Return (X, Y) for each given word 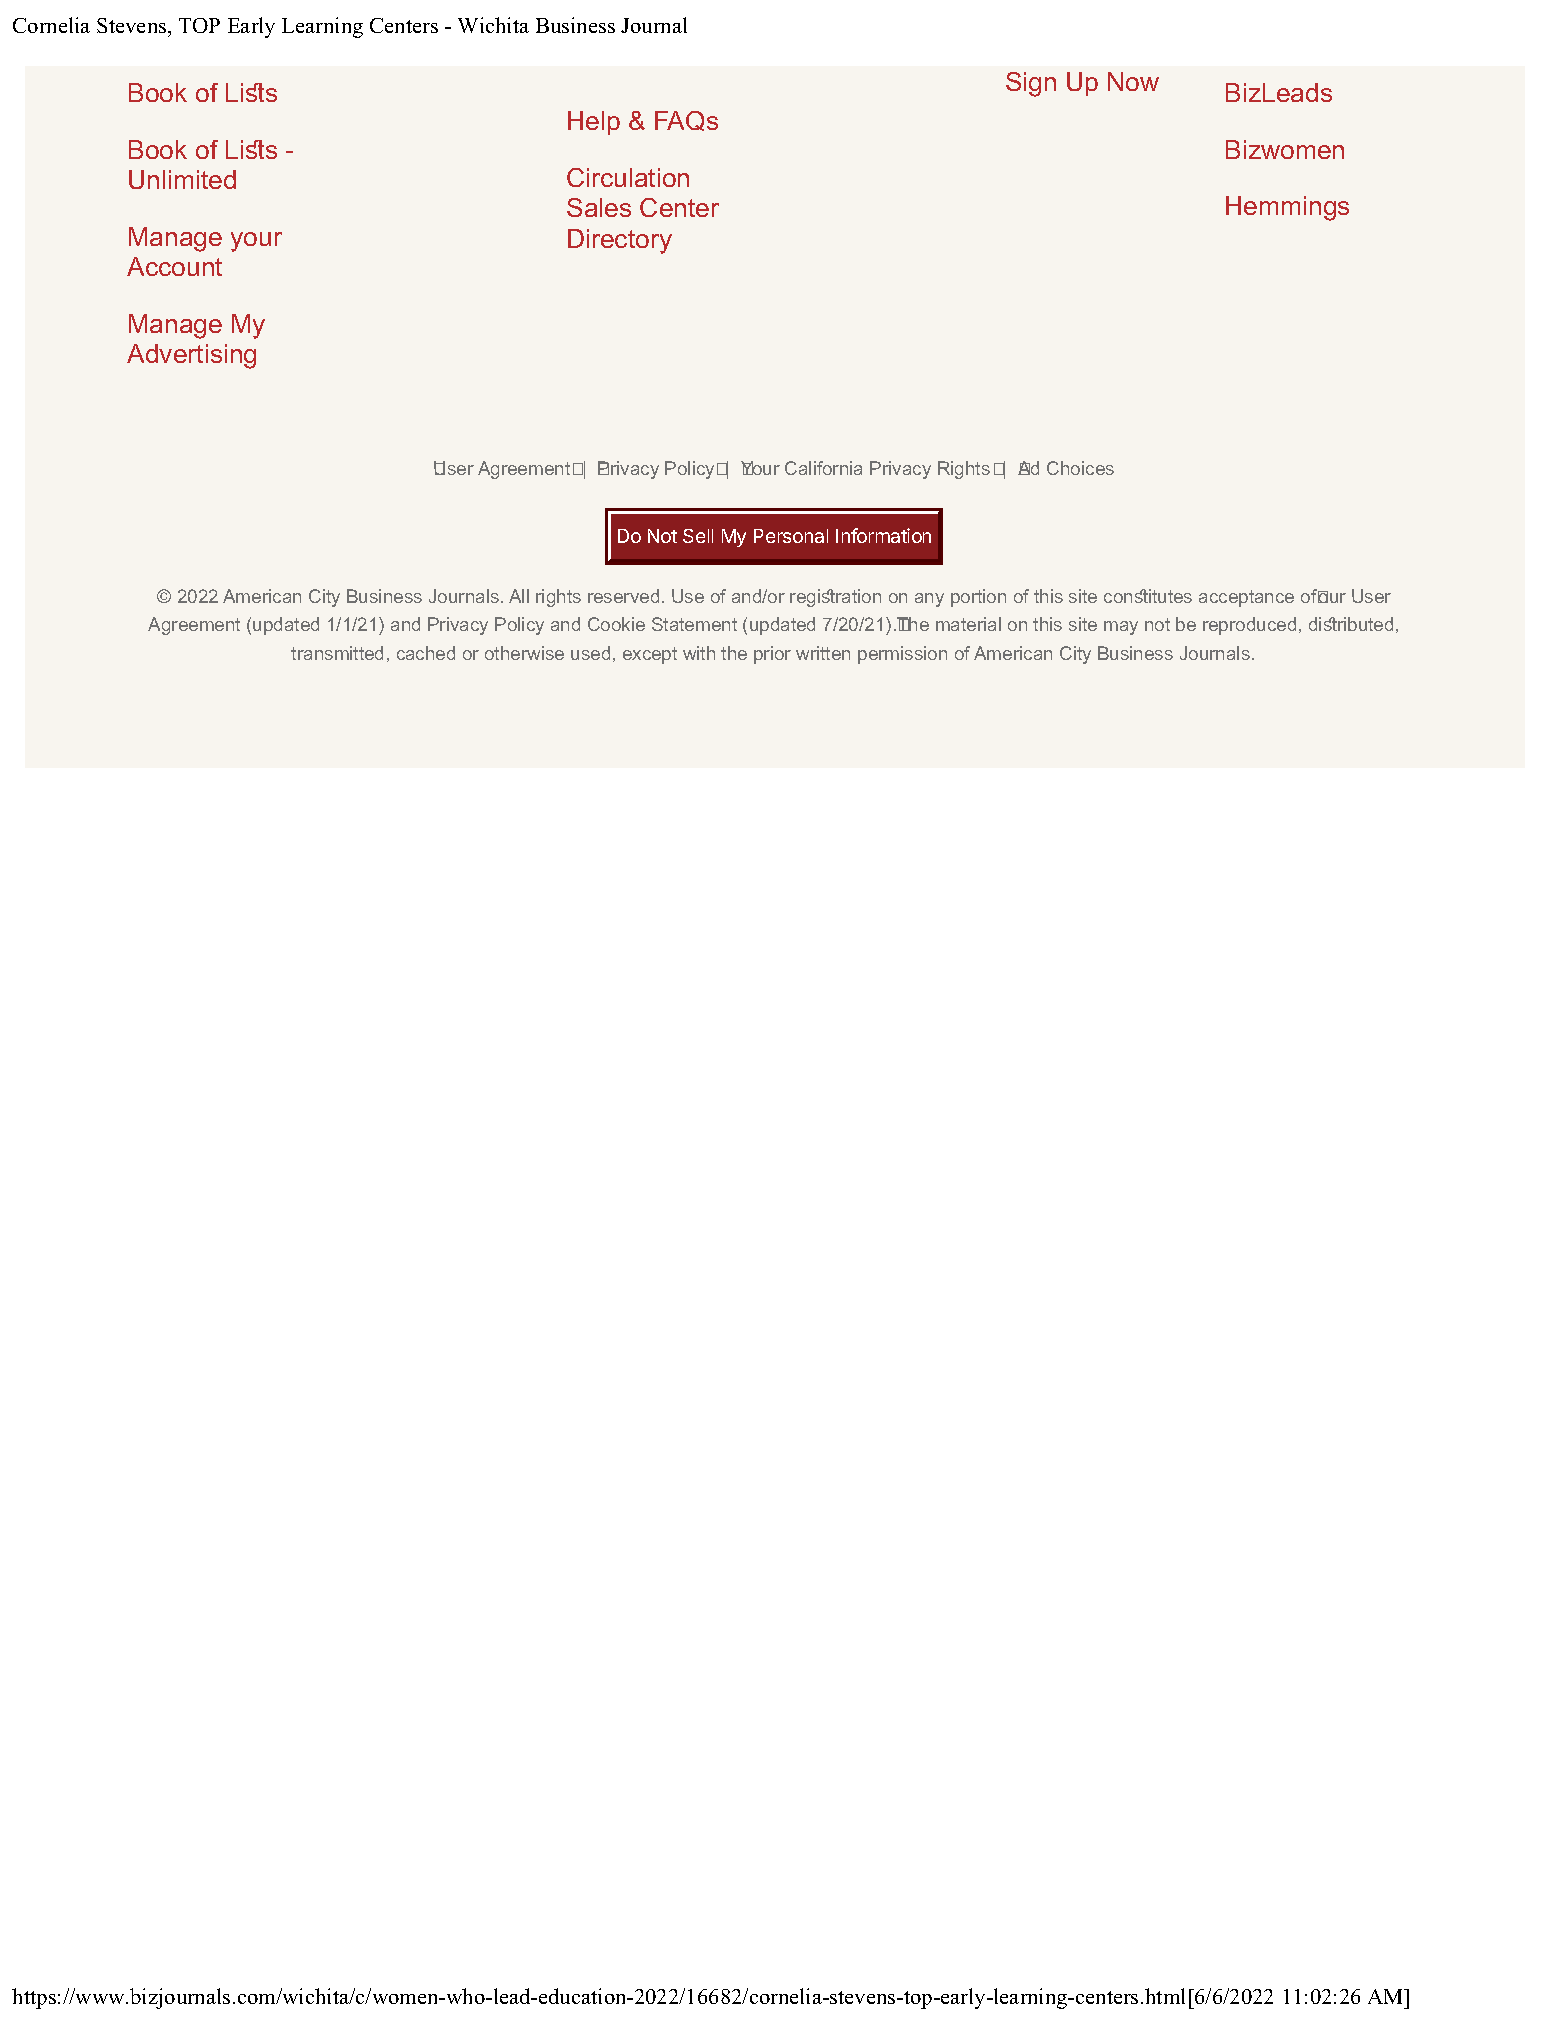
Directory (620, 241)
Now (1133, 81)
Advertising (191, 356)
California (823, 468)
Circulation (628, 177)
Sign (1031, 84)
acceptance (1246, 598)
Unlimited (182, 179)
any (929, 600)
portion (978, 598)
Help (594, 123)
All (519, 596)
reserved (623, 596)
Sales (599, 207)
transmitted (337, 653)
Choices (1080, 468)
